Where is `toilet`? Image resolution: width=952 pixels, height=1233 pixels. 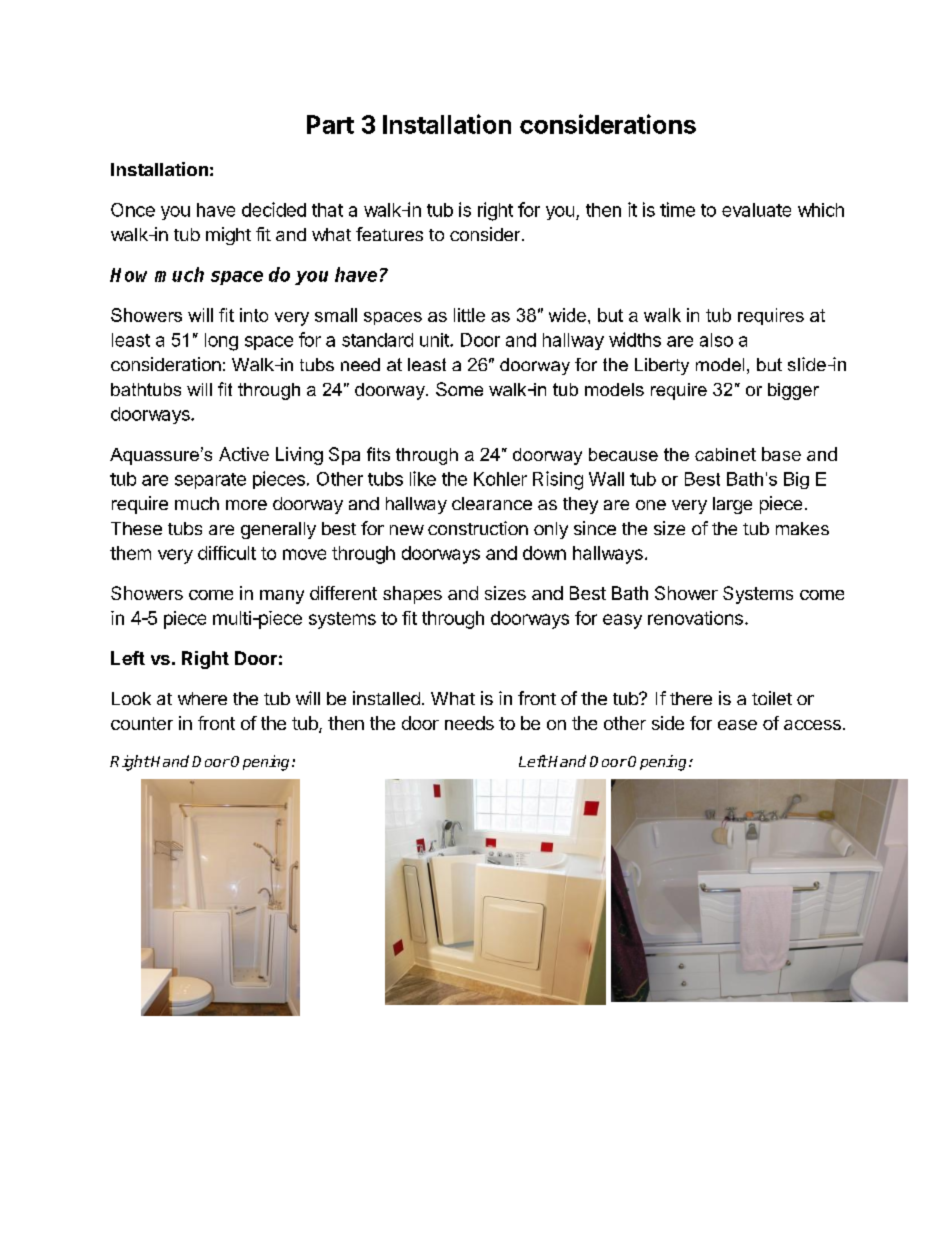 toilet is located at coordinates (772, 698).
